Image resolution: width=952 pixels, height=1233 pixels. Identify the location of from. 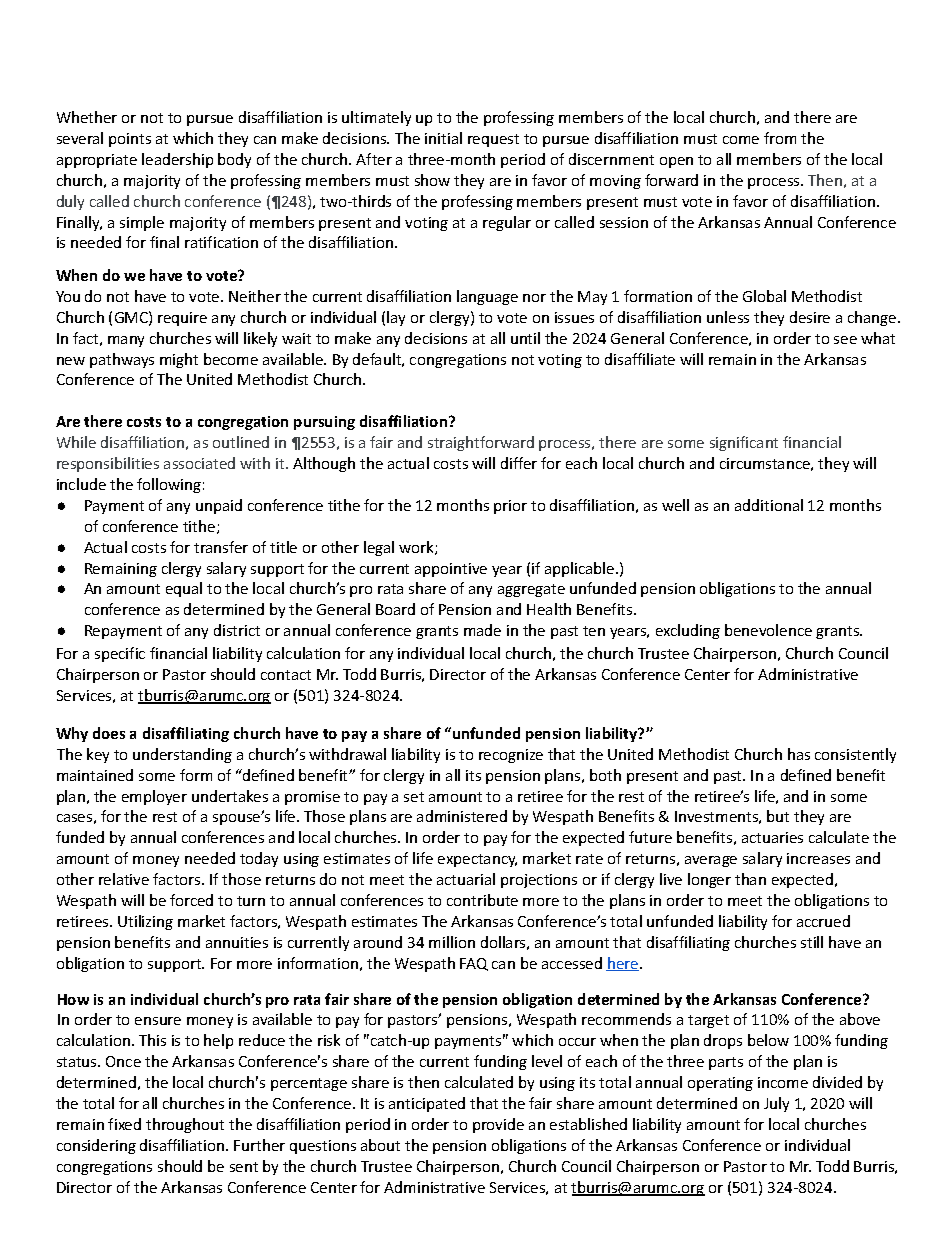
(780, 138).
